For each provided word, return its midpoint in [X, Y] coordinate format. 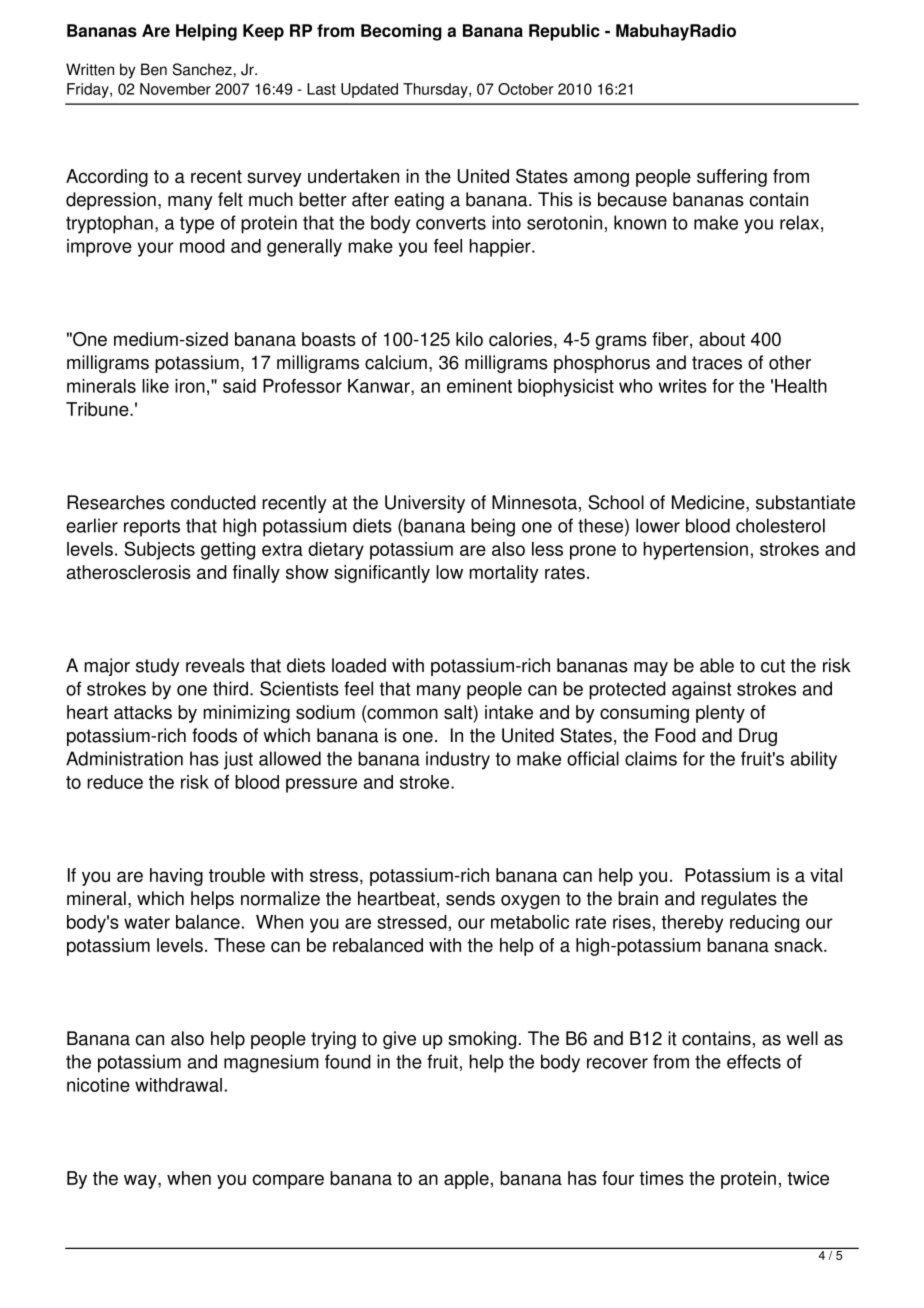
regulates [739, 900]
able [717, 665]
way [141, 1181]
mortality [504, 574]
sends [470, 898]
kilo [469, 339]
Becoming [401, 32]
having [176, 877]
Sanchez [202, 69]
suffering [732, 178]
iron [190, 386]
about [722, 339]
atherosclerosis [128, 572]
